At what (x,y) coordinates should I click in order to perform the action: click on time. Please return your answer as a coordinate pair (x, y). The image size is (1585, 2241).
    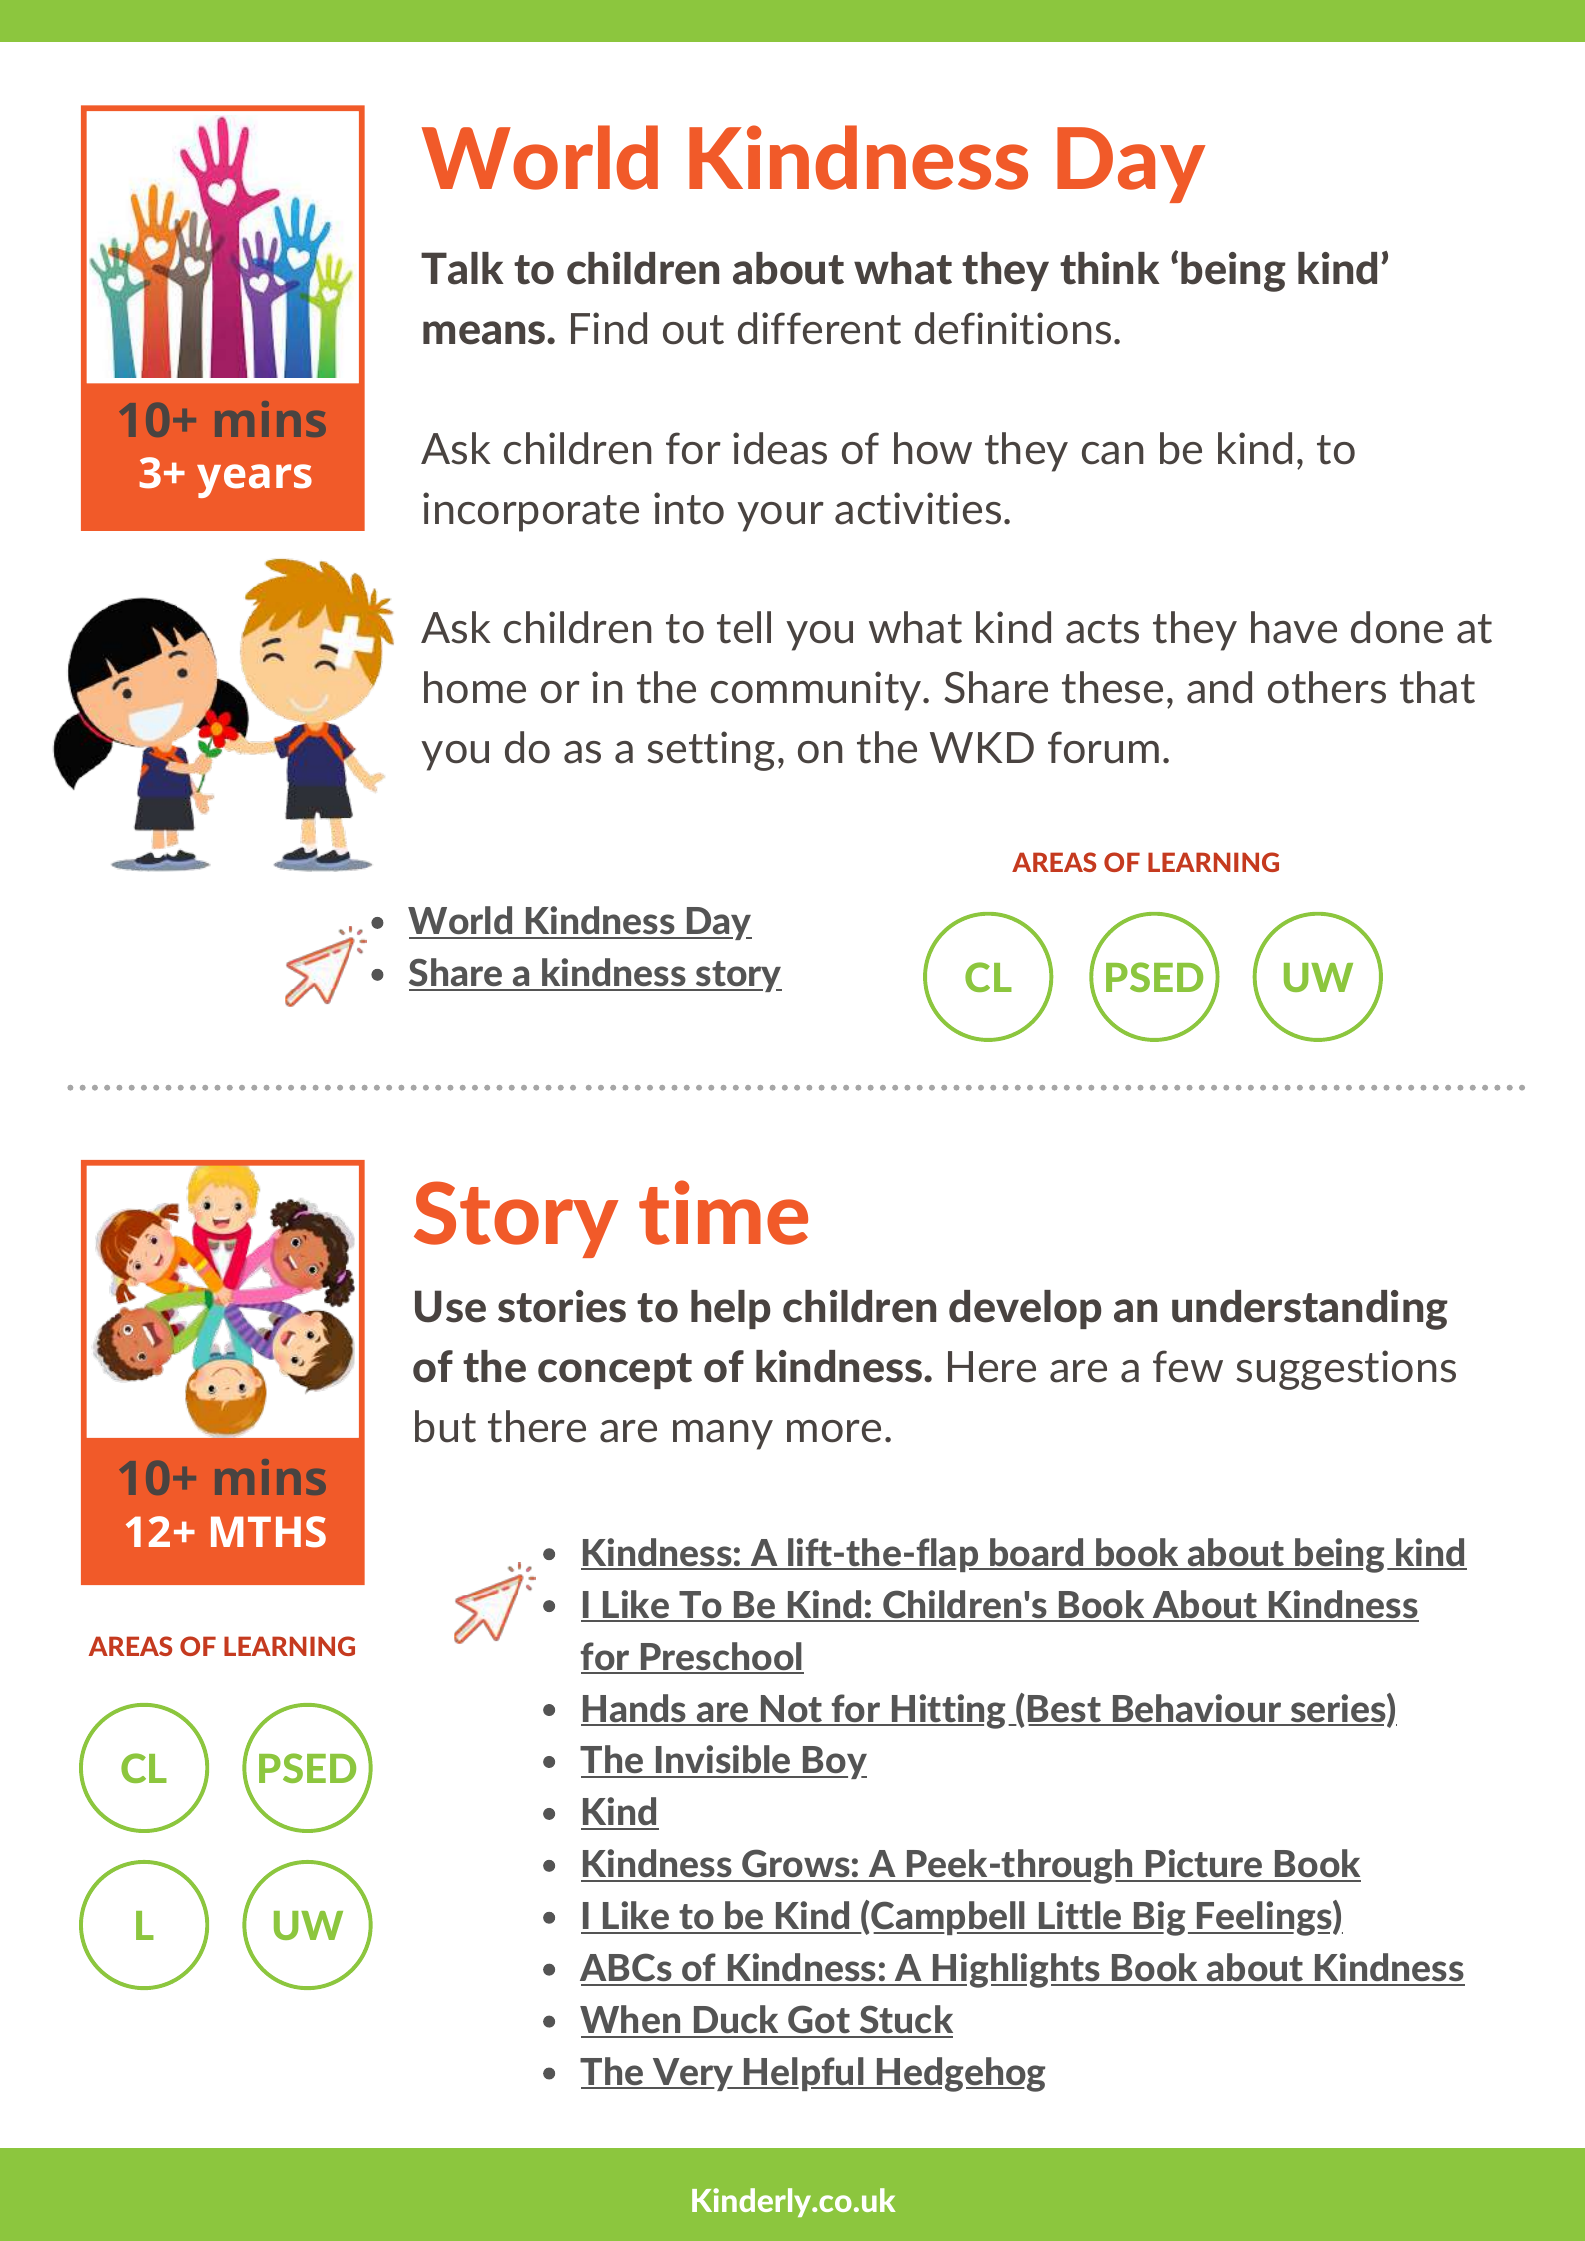
    Looking at the image, I should click on (723, 1212).
